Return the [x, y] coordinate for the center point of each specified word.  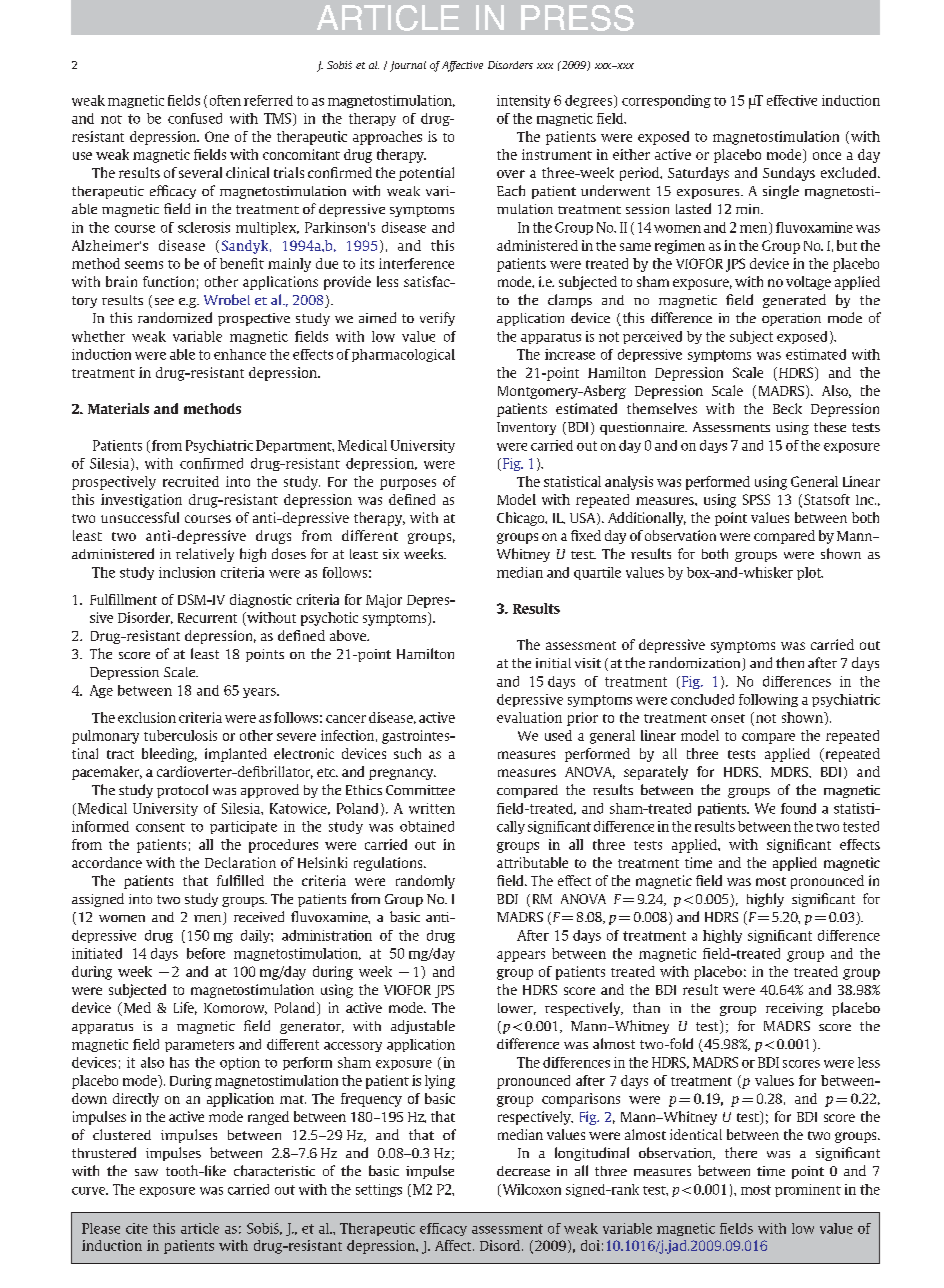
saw [146, 1172]
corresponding [666, 101]
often [225, 100]
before [206, 953]
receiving [794, 1009]
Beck [787, 408]
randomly [425, 882]
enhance [240, 354]
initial [553, 663]
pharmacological [403, 355]
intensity [523, 101]
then [790, 662]
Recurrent [207, 618]
